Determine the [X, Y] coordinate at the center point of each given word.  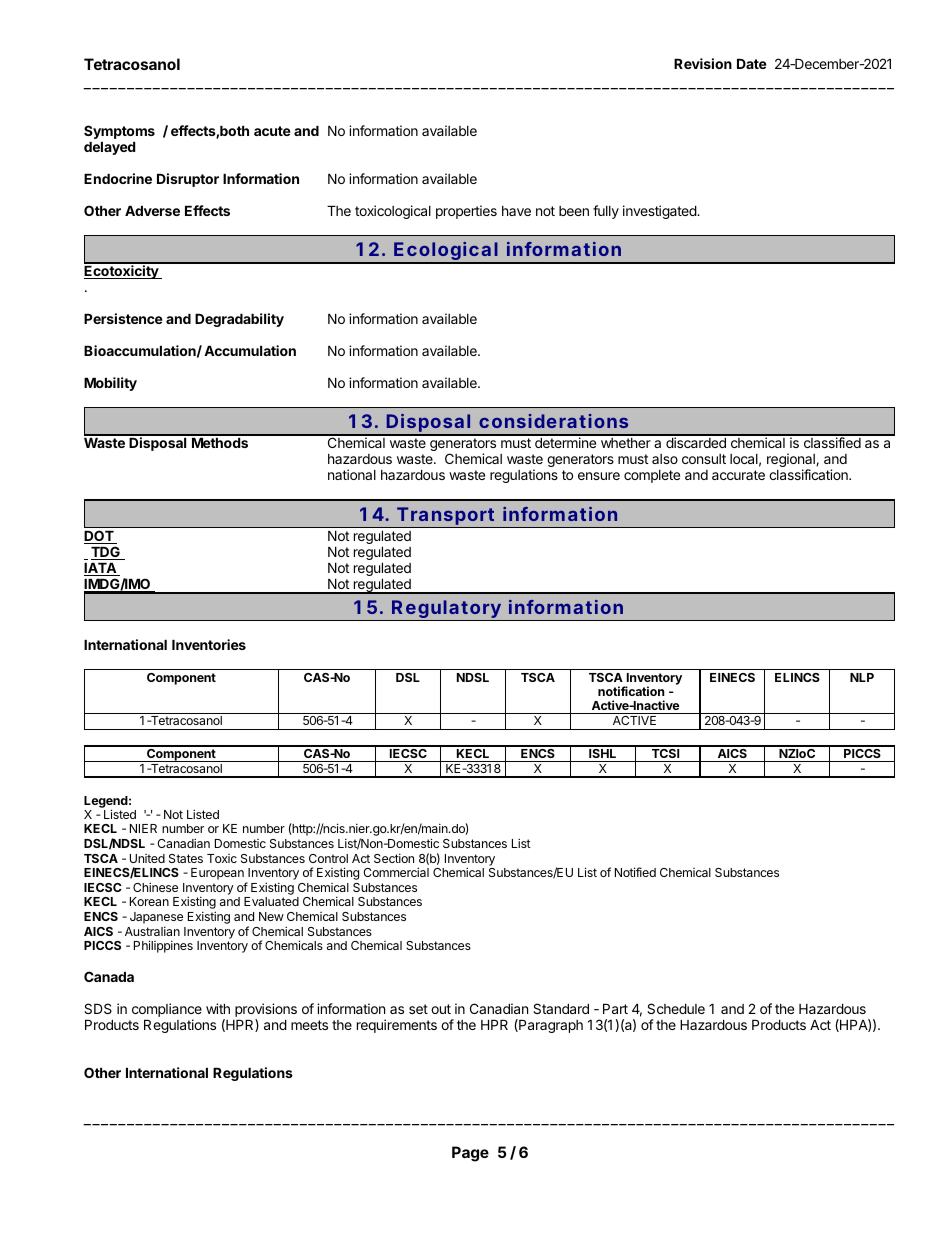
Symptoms [119, 132]
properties [466, 212]
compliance [167, 1011]
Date [752, 64]
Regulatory [448, 610]
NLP [862, 677]
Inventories [209, 644]
